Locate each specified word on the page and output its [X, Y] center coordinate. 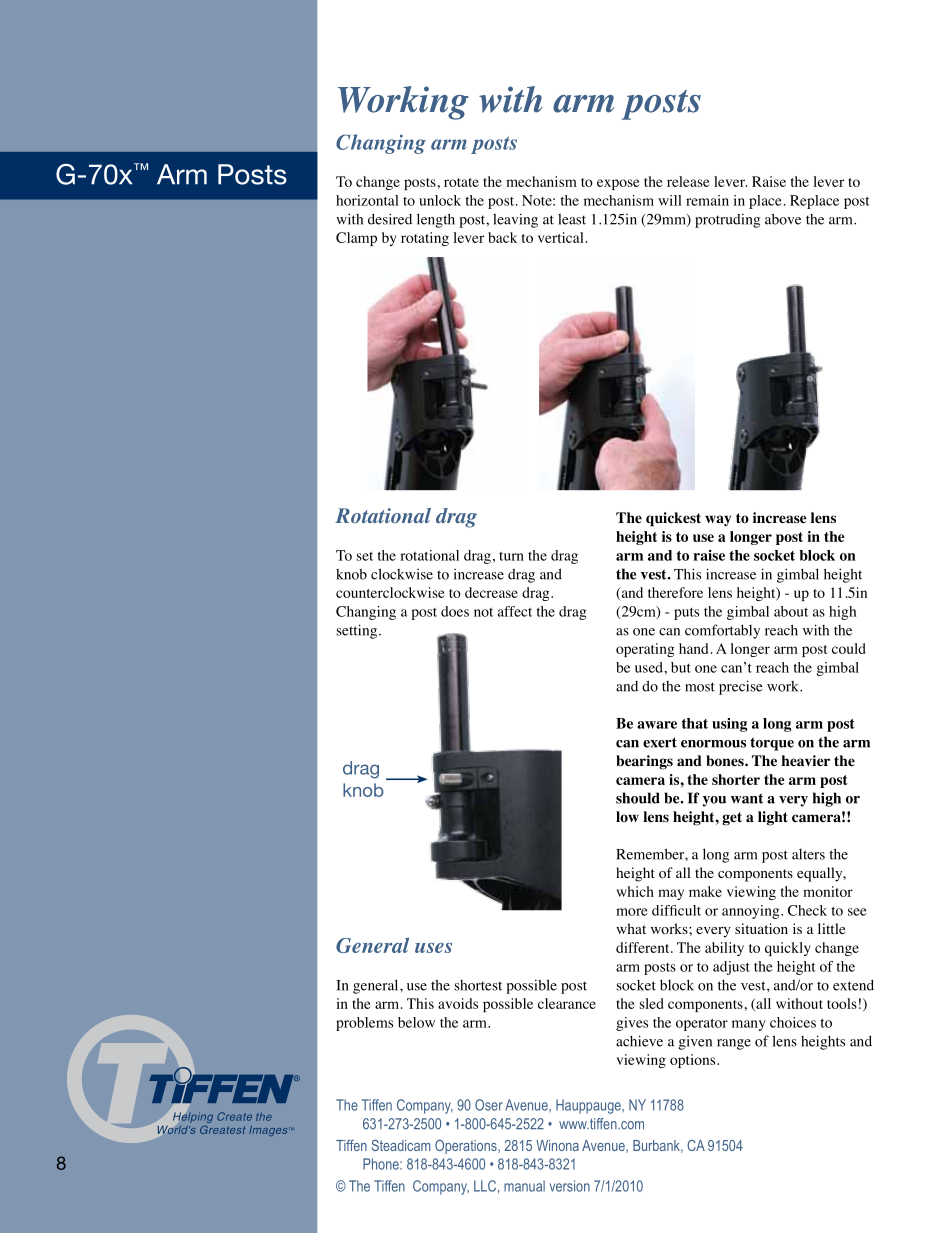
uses [433, 948]
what [631, 928]
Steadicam [401, 1145]
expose [618, 184]
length [436, 220]
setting [357, 631]
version [570, 1186]
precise [741, 687]
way [718, 520]
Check [807, 910]
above [783, 219]
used [650, 667]
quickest [673, 519]
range [734, 1044]
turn [511, 556]
